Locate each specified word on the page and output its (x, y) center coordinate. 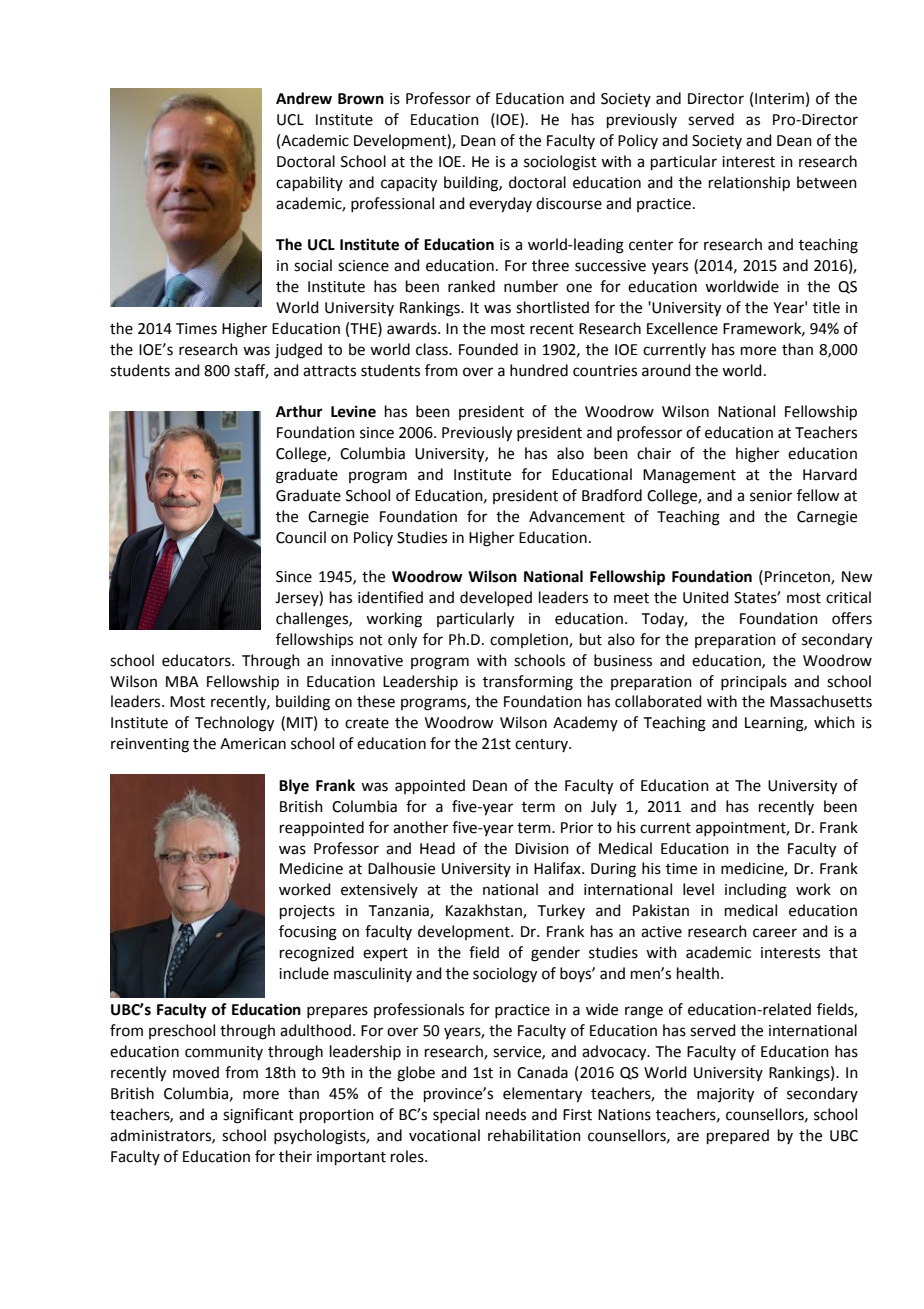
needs (506, 1114)
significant (258, 1116)
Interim (779, 99)
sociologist (560, 163)
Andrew (304, 98)
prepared (738, 1136)
